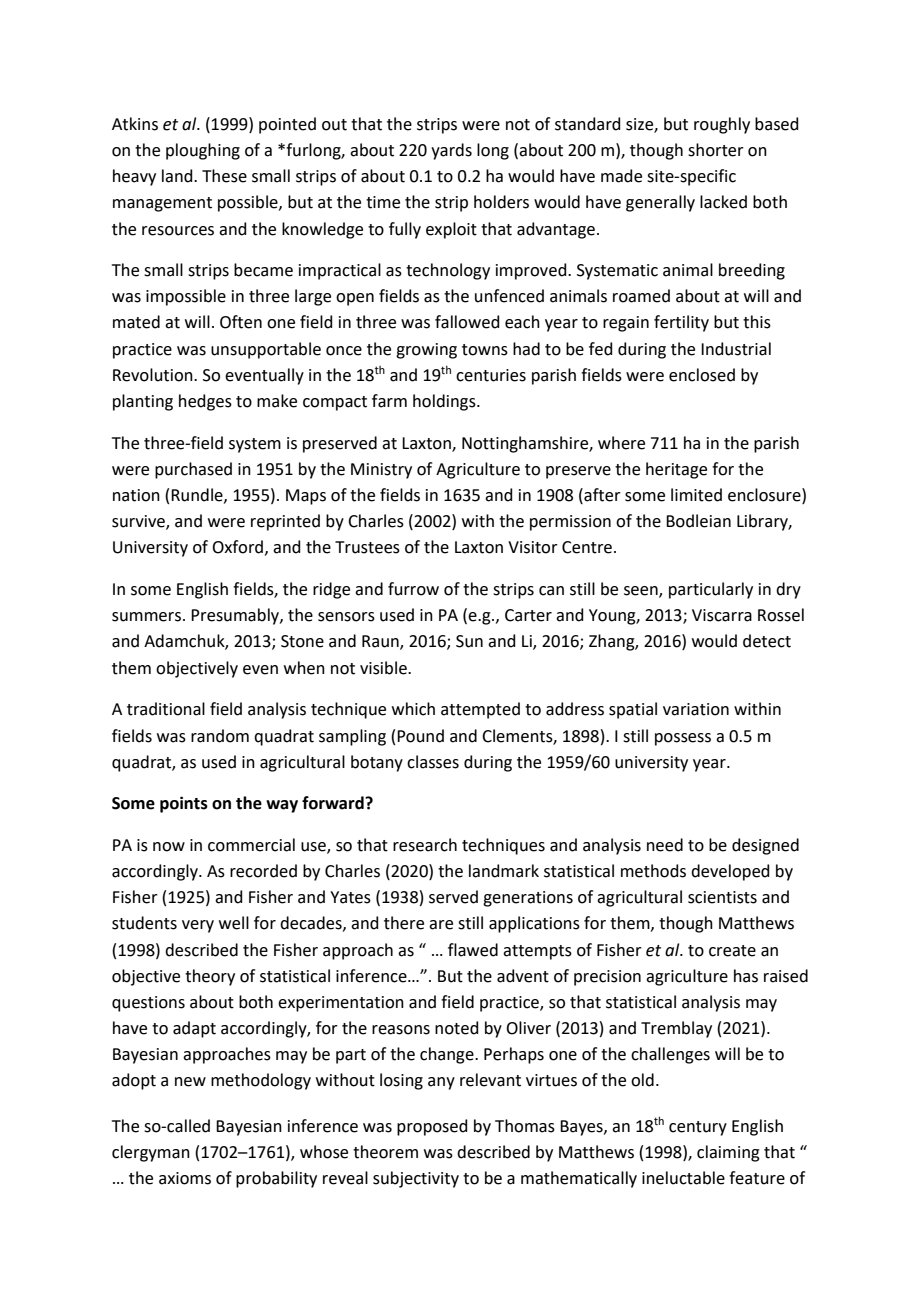  I want to click on claiming, so click(728, 1153).
